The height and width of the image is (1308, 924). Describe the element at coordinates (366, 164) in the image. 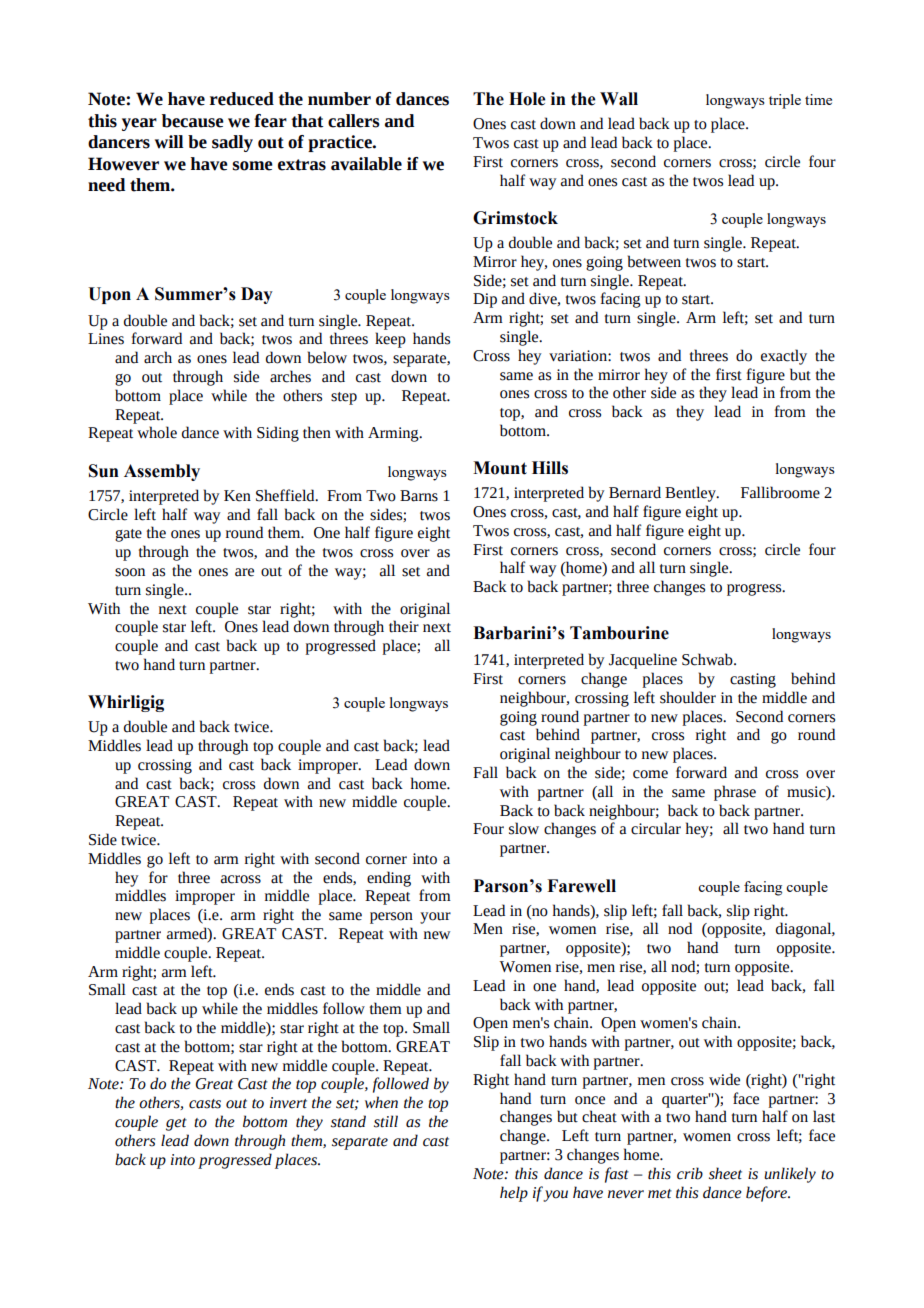

I see `available` at that location.
